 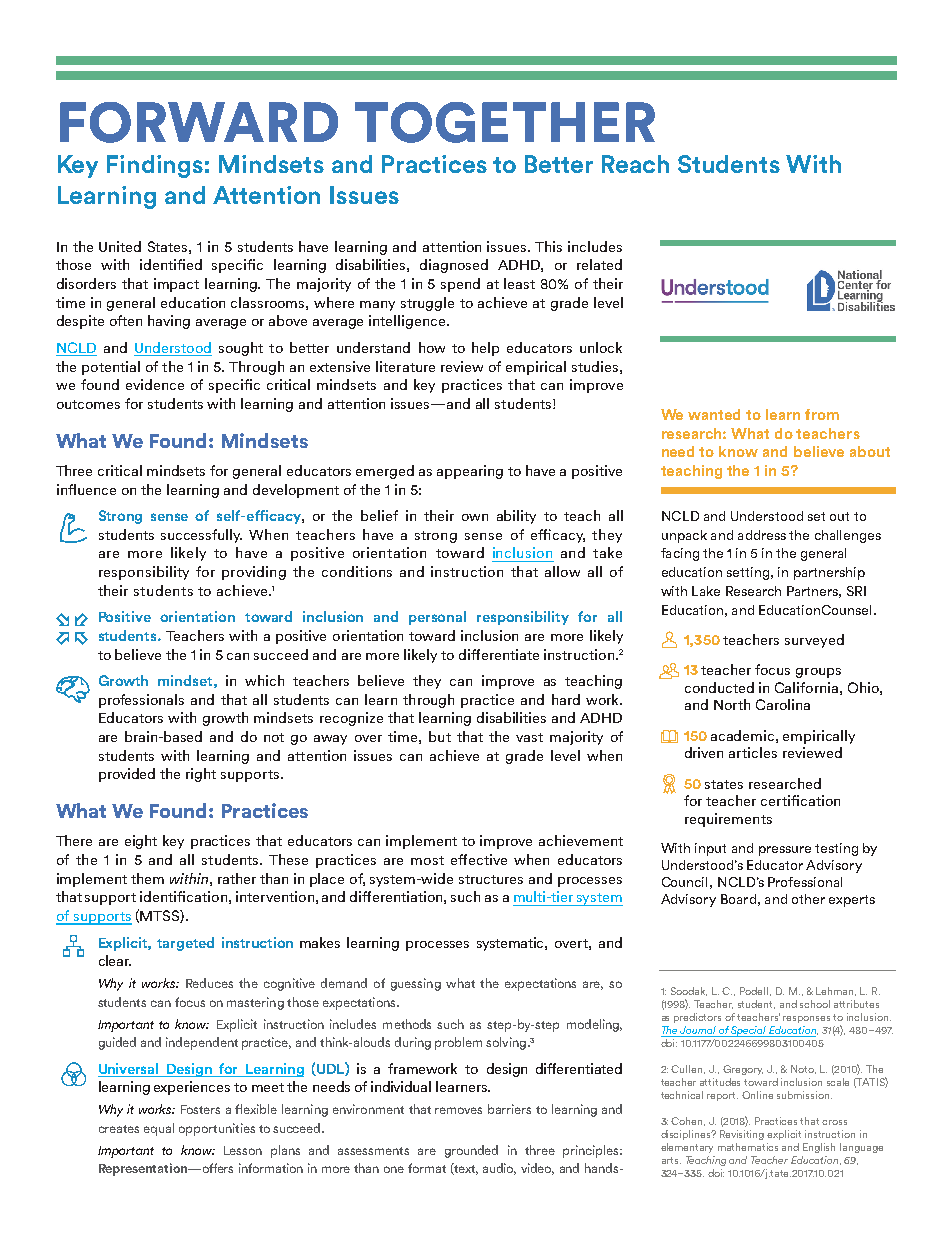 What do you see at coordinates (159, 1129) in the screenshot?
I see `equal` at bounding box center [159, 1129].
